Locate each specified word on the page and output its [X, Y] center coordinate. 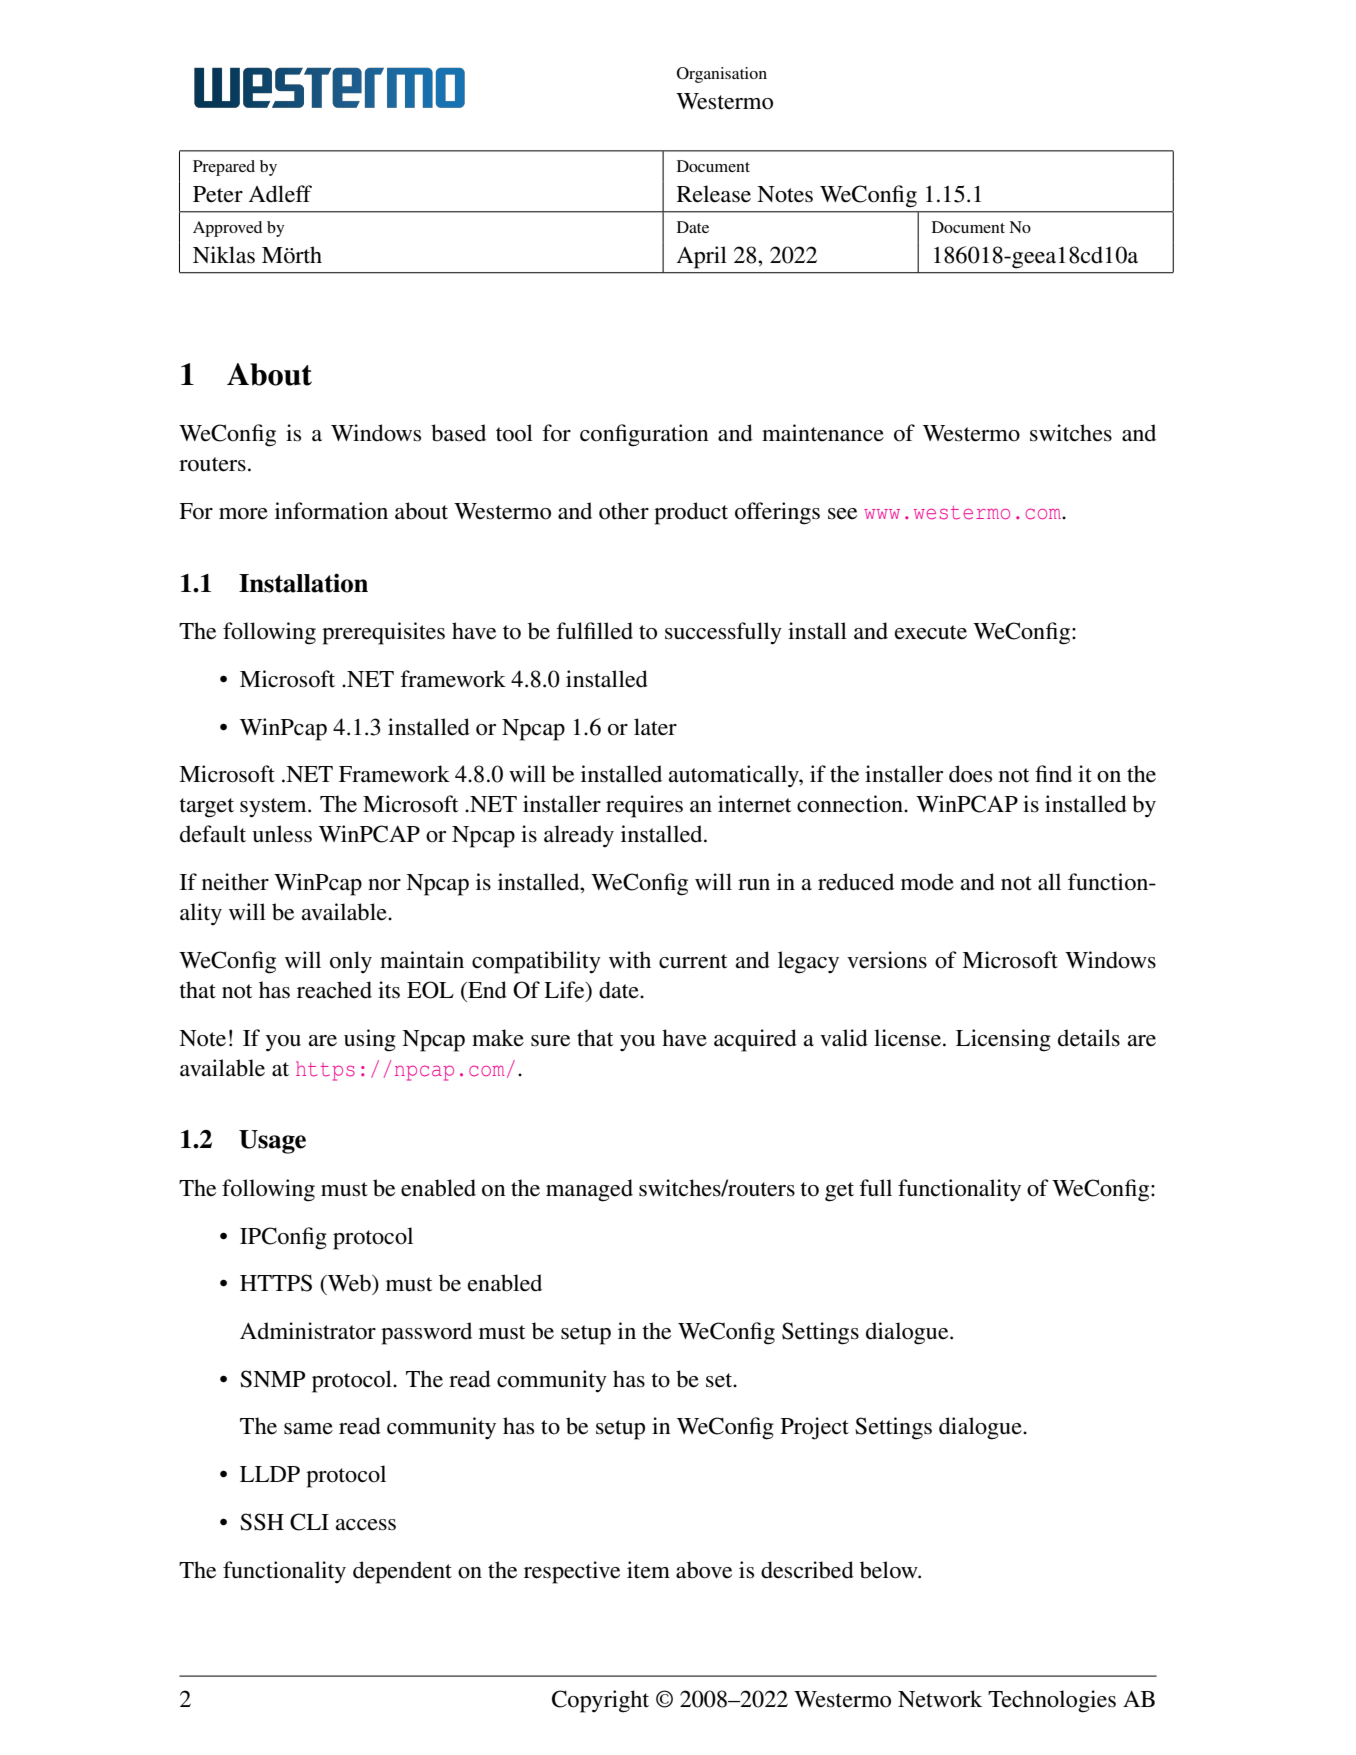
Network [940, 1699]
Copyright [600, 1701]
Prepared [224, 168]
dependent [402, 1572]
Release [714, 194]
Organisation [722, 75]
